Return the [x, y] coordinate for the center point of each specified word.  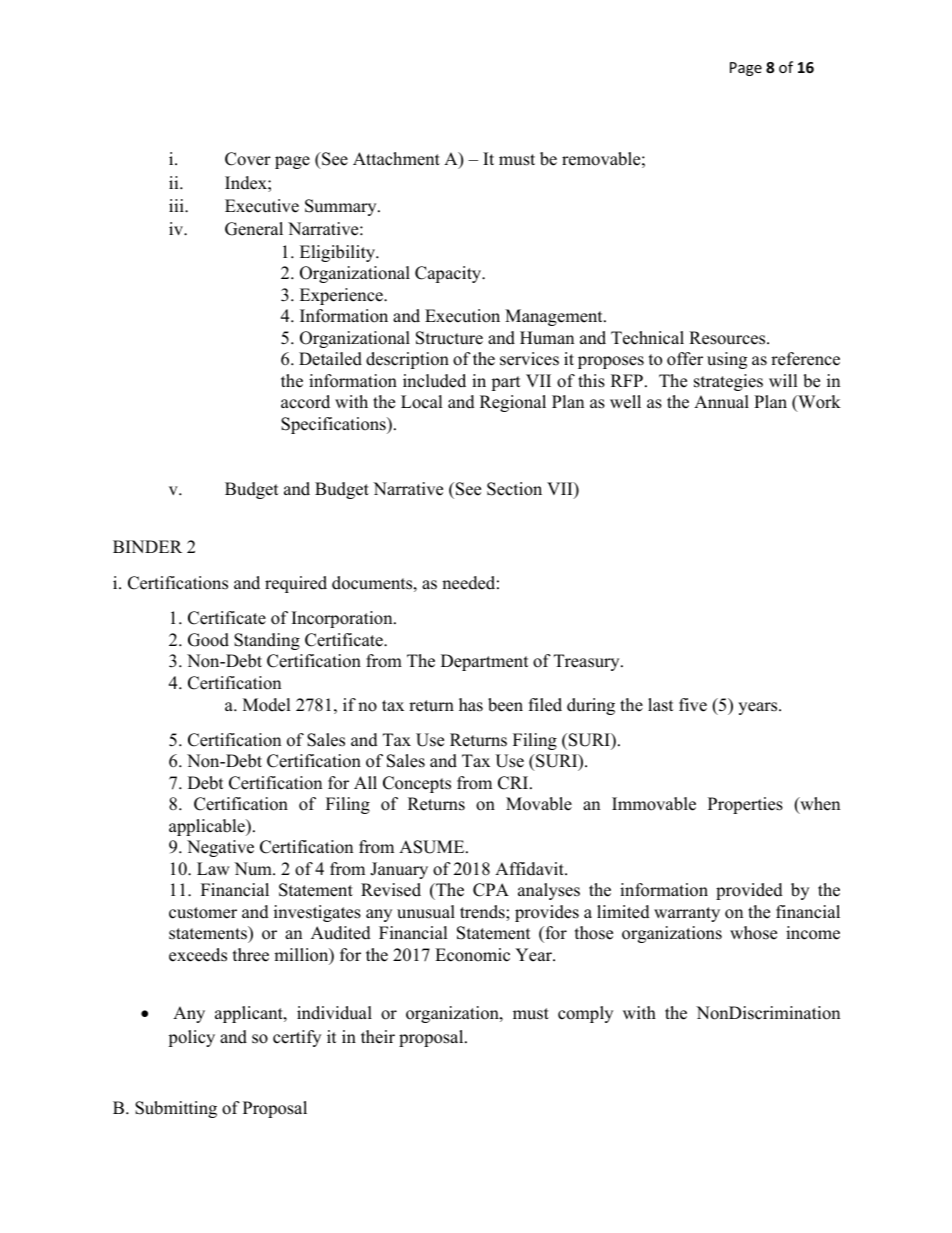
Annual [721, 402]
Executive [262, 206]
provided [749, 891]
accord [305, 402]
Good [208, 640]
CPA [491, 890]
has [471, 705]
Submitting [176, 1109]
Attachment [396, 159]
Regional [513, 403]
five [693, 705]
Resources [728, 338]
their [378, 1037]
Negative [220, 848]
